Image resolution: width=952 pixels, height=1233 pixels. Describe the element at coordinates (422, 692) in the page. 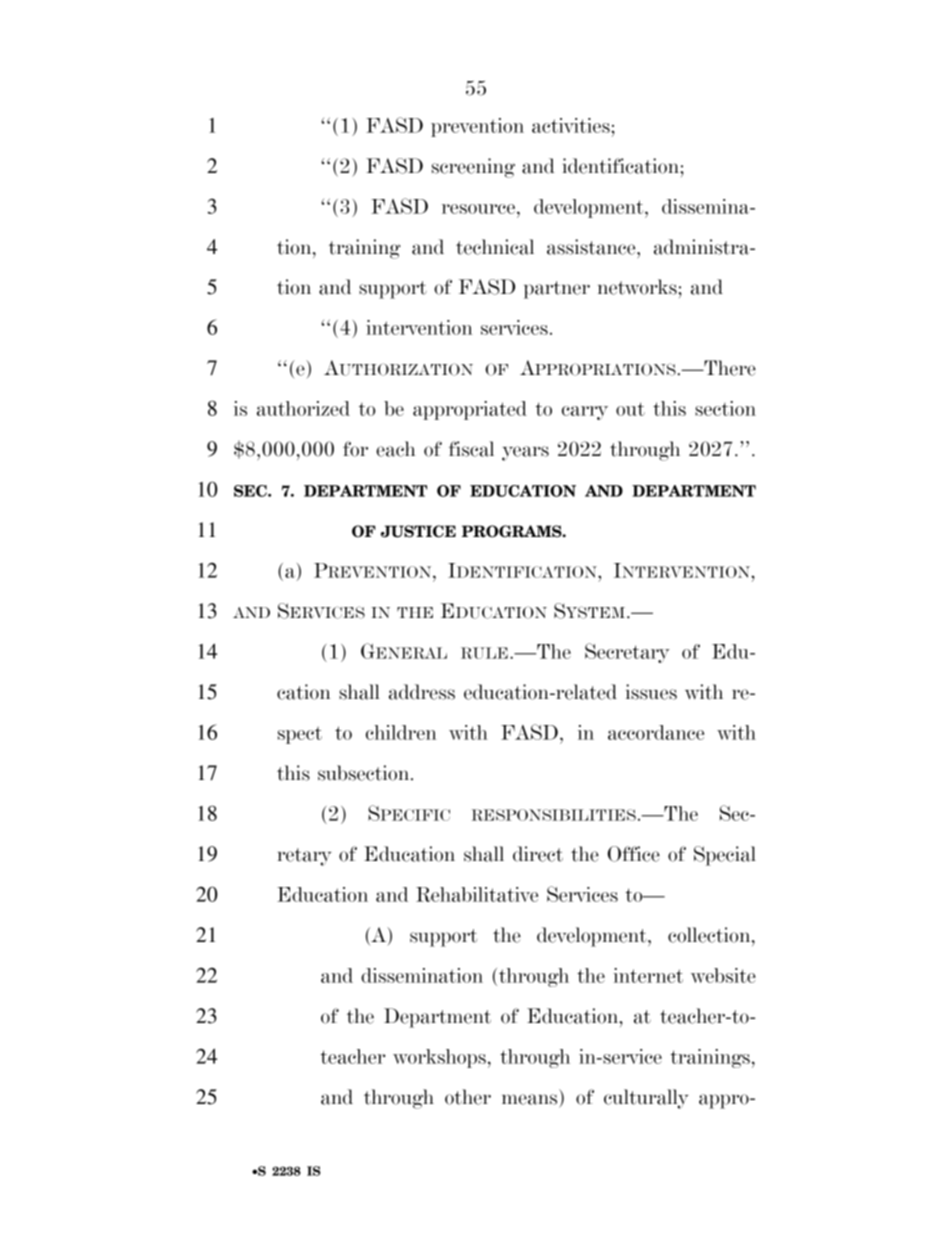

I see `address` at that location.
